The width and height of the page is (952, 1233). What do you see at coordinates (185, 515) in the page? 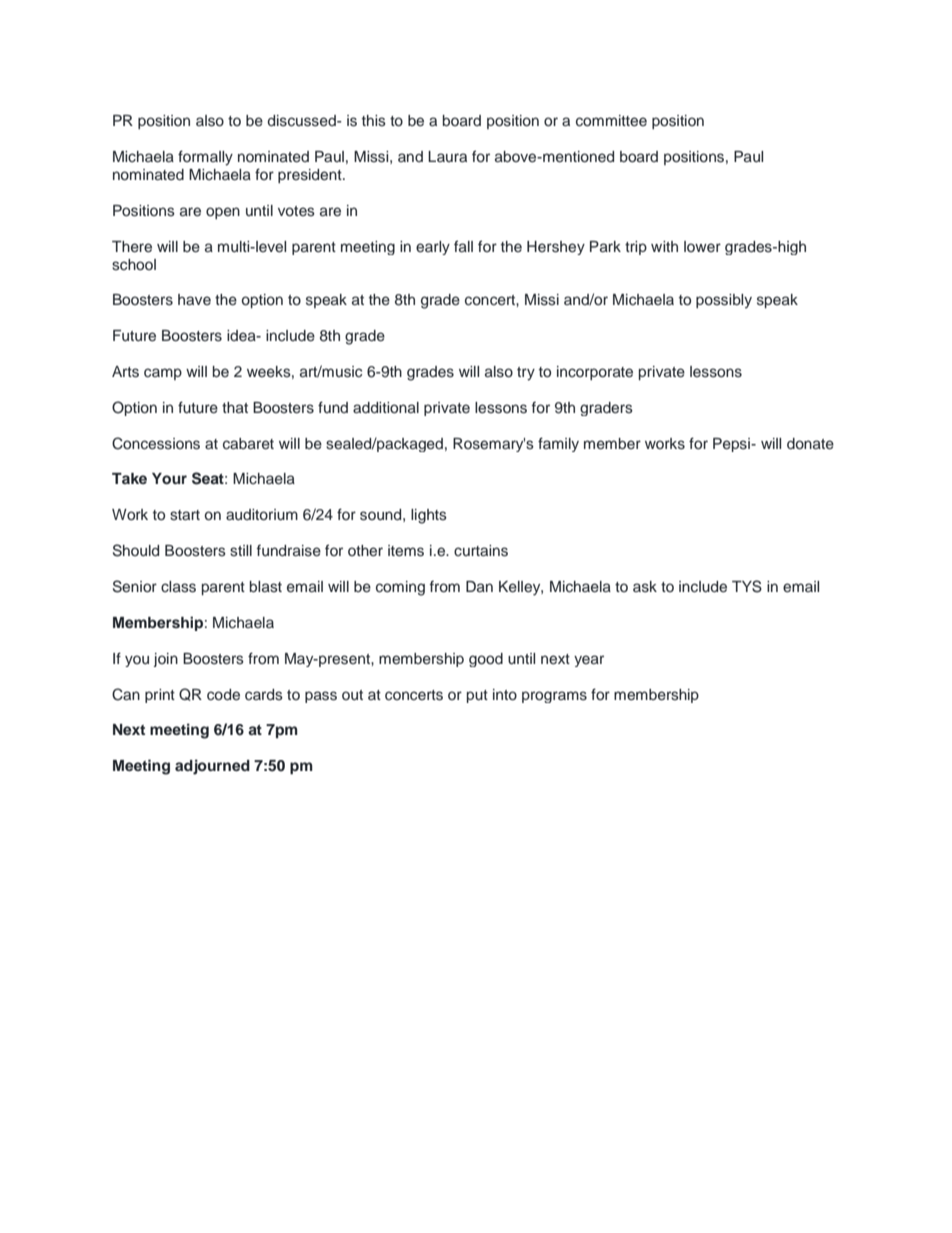
I see `start` at bounding box center [185, 515].
